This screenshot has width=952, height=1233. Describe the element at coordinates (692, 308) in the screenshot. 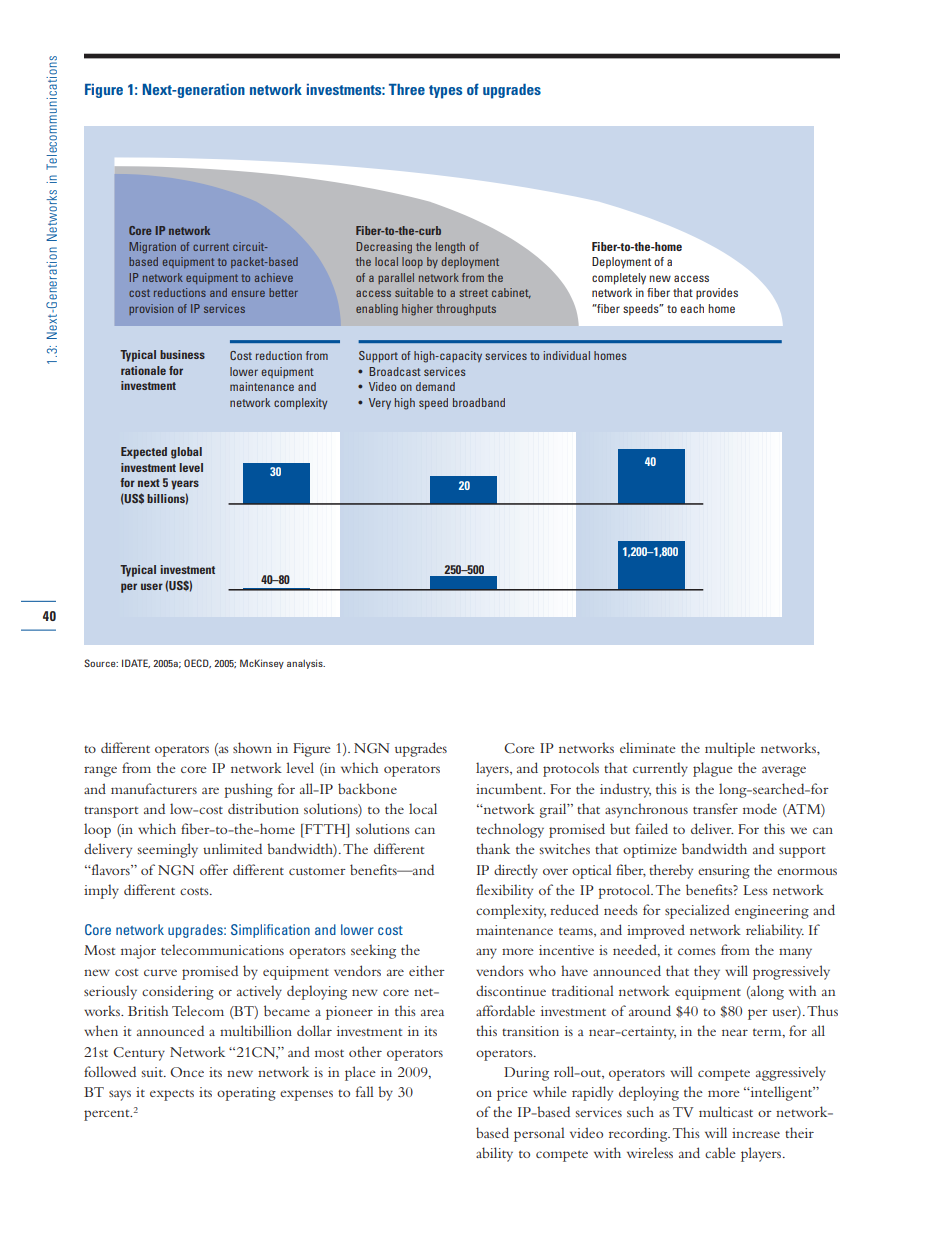

I see `each` at that location.
